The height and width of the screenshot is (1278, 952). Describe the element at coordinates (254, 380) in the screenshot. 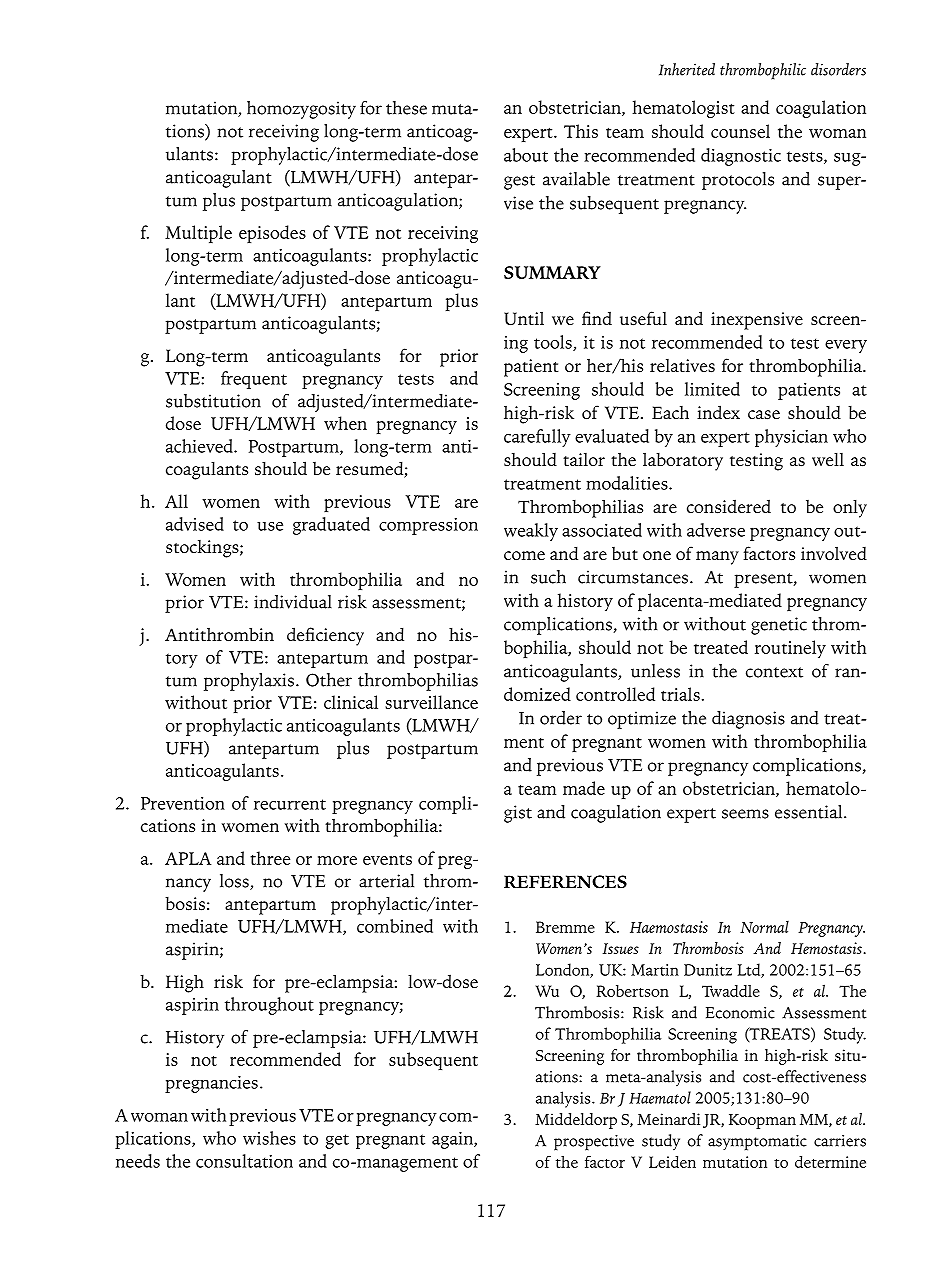

I see `frequent` at that location.
